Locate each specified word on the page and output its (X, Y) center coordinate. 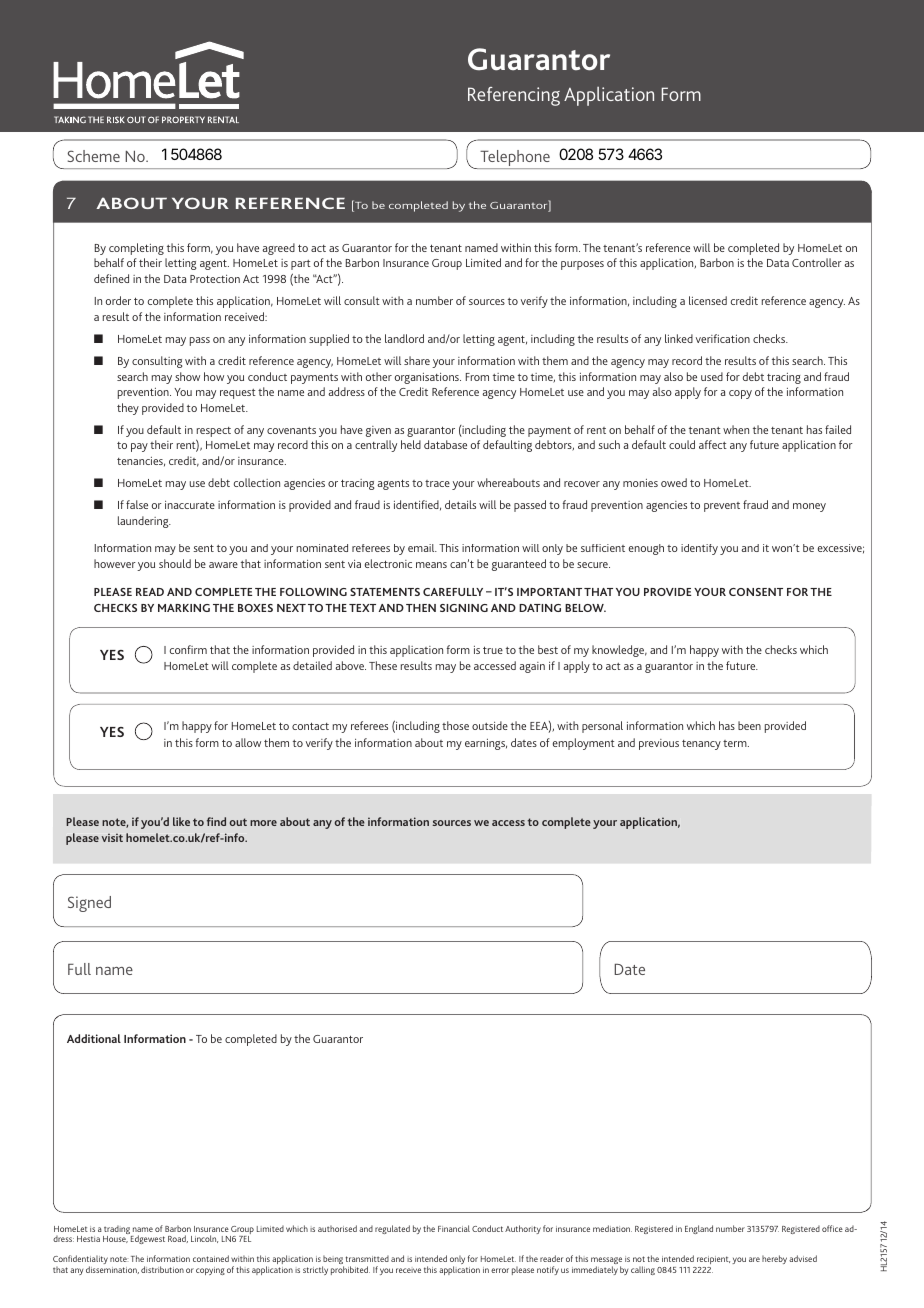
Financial (454, 1228)
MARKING (184, 608)
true (493, 650)
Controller (817, 262)
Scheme (94, 156)
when (736, 429)
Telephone (515, 159)
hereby (774, 1259)
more (263, 823)
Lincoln (204, 1239)
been (749, 725)
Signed (89, 904)
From (477, 377)
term (736, 743)
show (187, 376)
